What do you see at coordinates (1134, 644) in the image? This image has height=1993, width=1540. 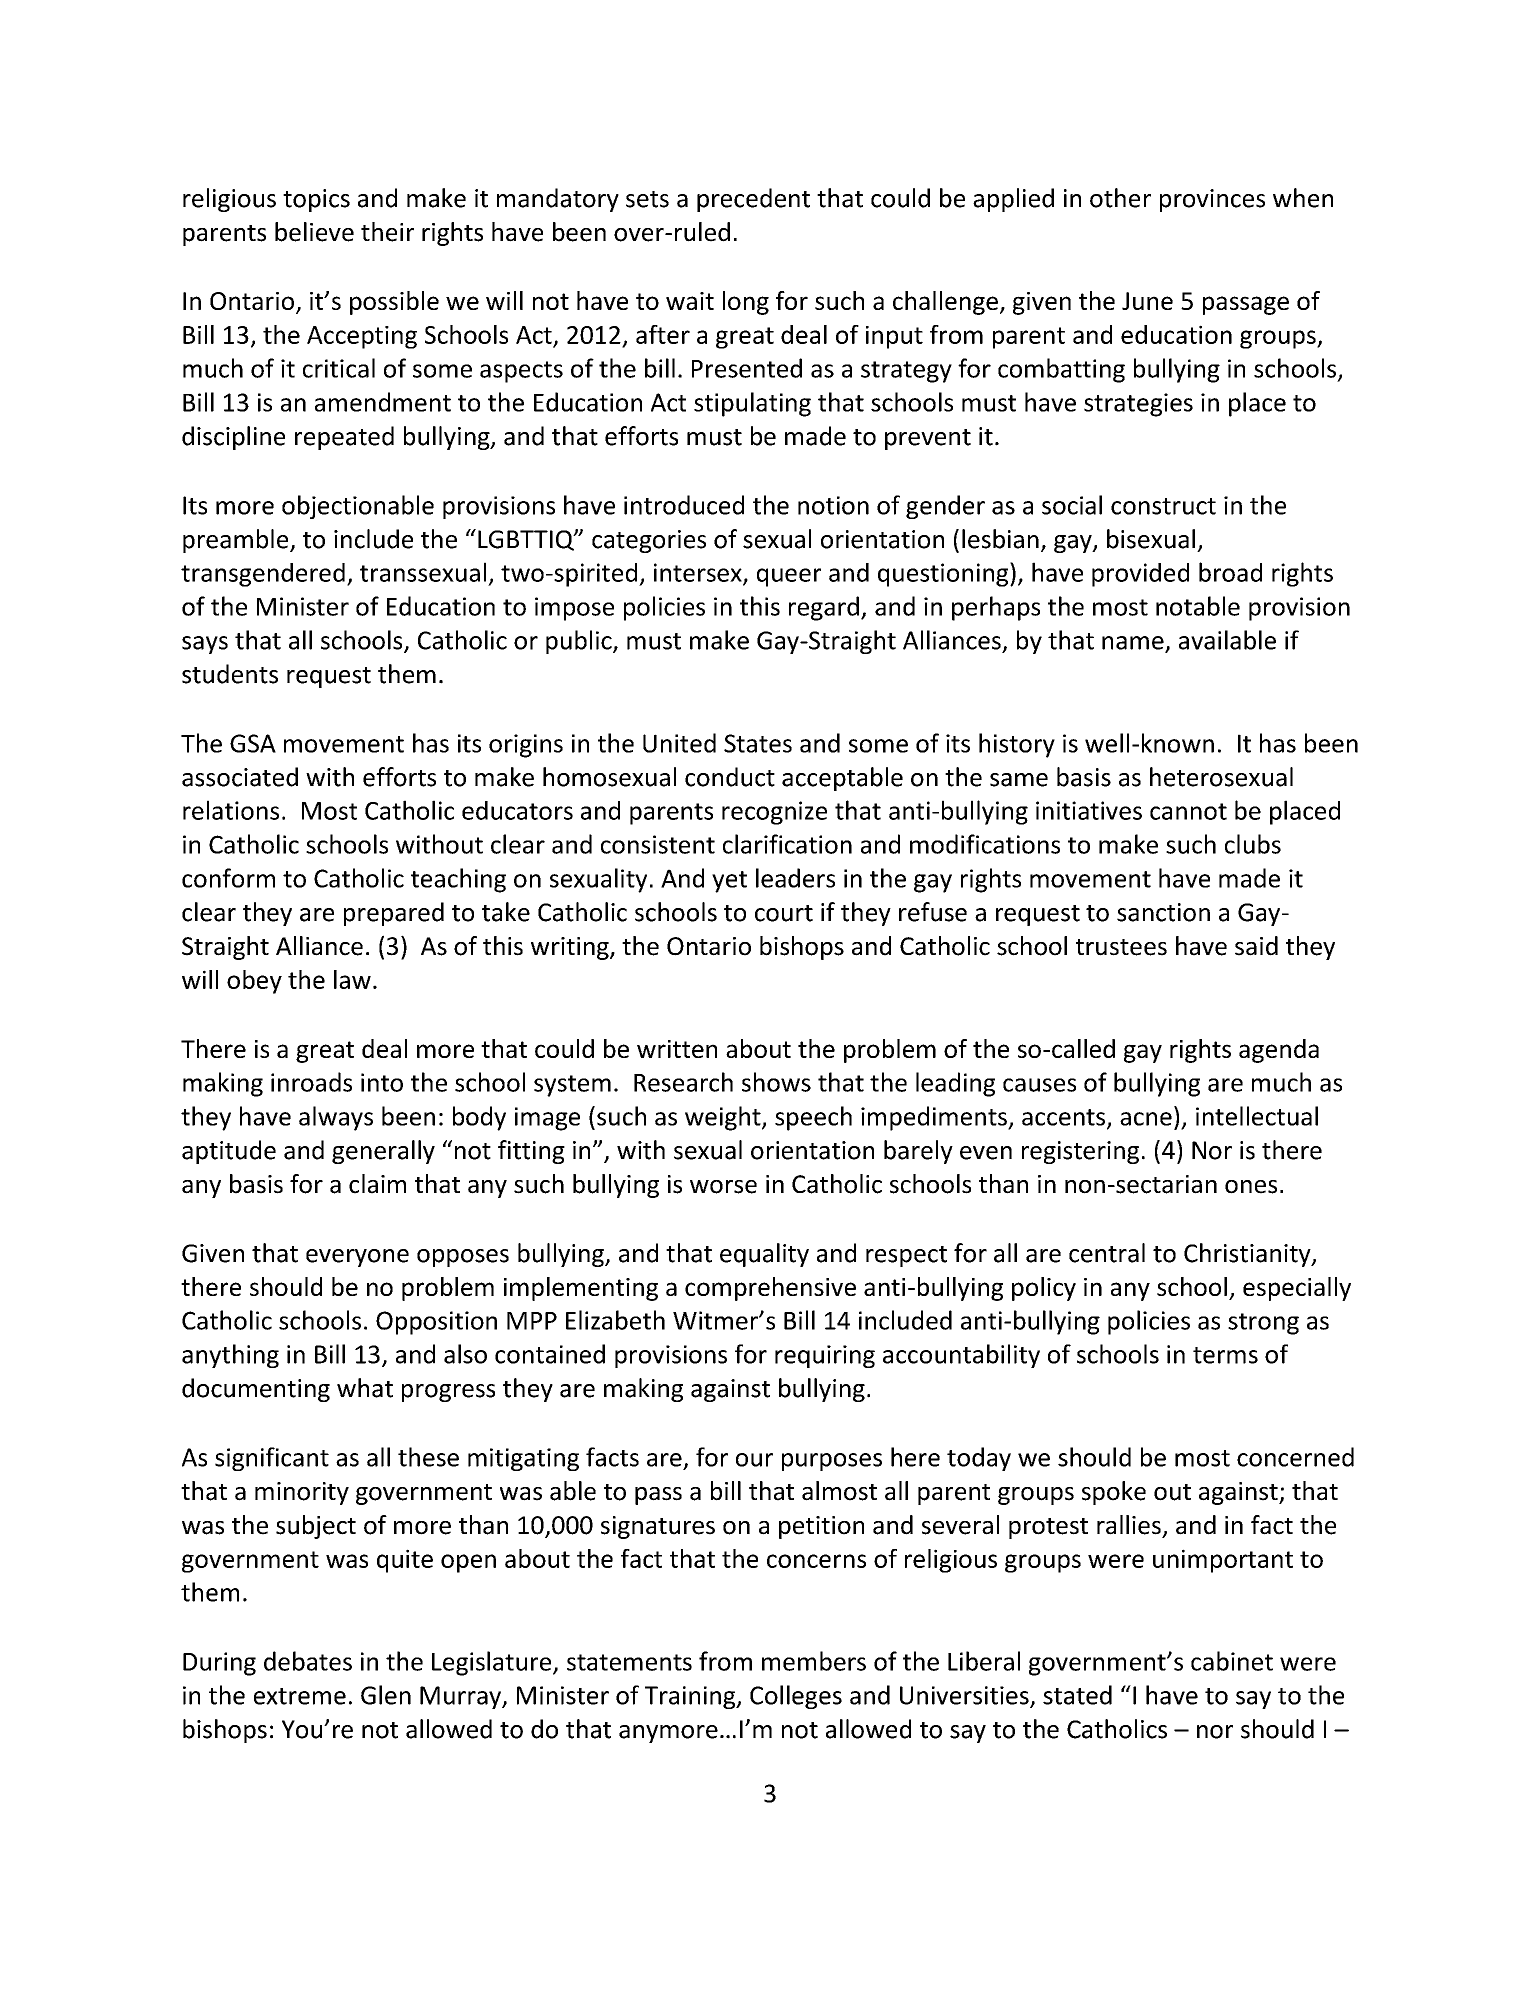 I see `name` at bounding box center [1134, 644].
